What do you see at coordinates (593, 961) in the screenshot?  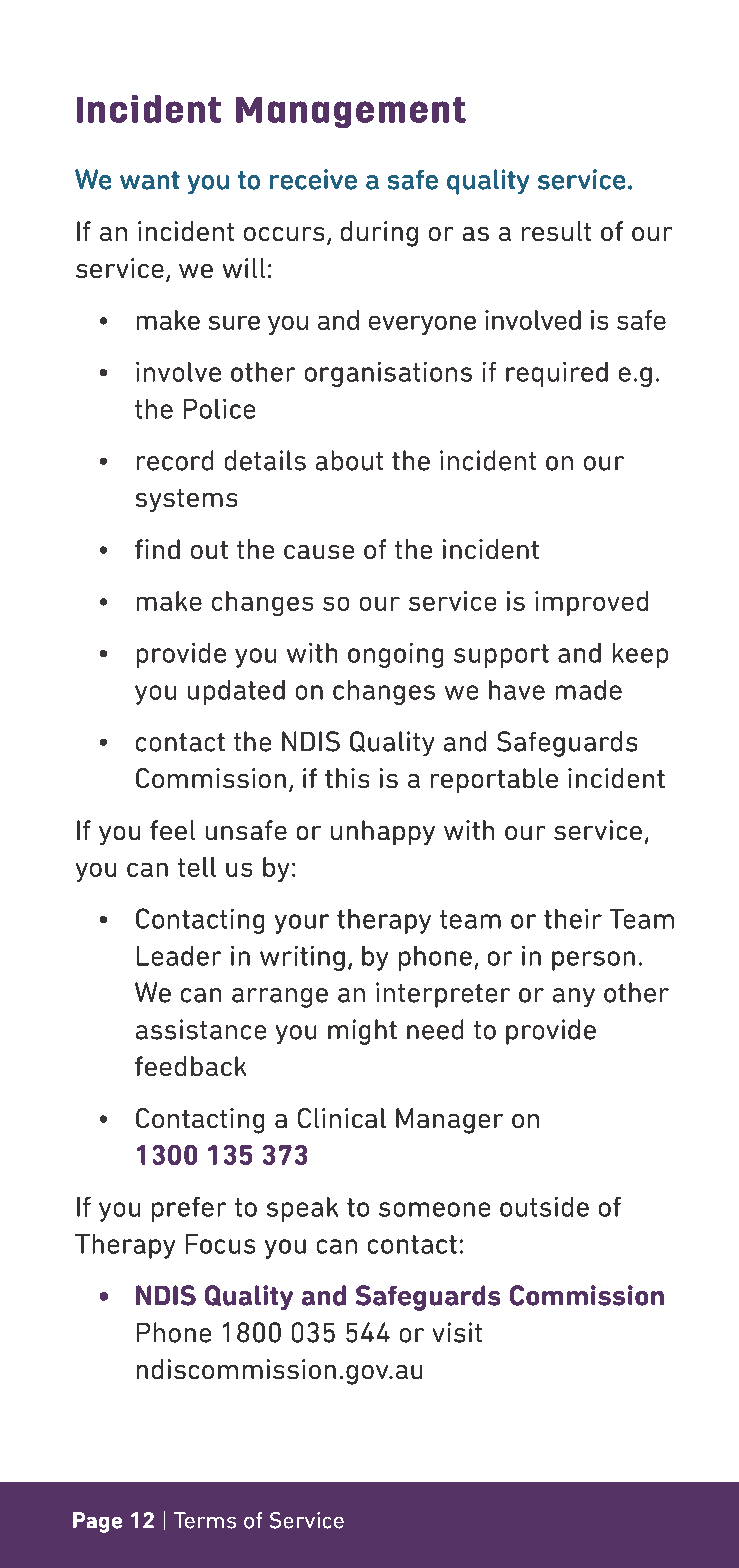 I see `person` at bounding box center [593, 961].
